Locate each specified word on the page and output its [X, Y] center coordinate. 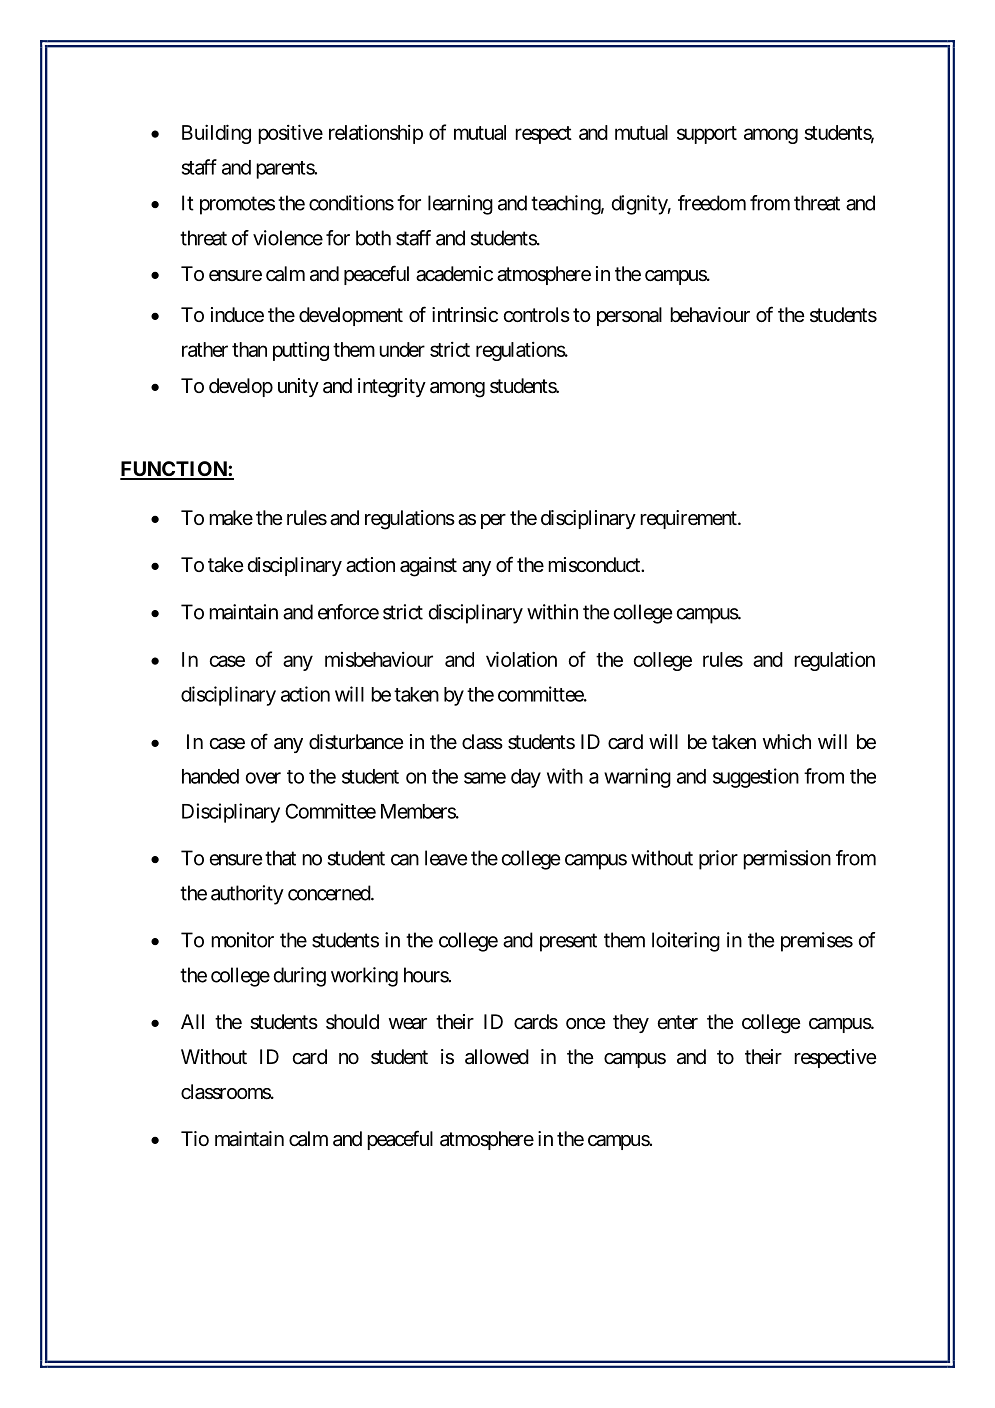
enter [677, 1022]
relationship [376, 134]
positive [290, 134]
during [300, 977]
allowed [497, 1057]
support [707, 135]
